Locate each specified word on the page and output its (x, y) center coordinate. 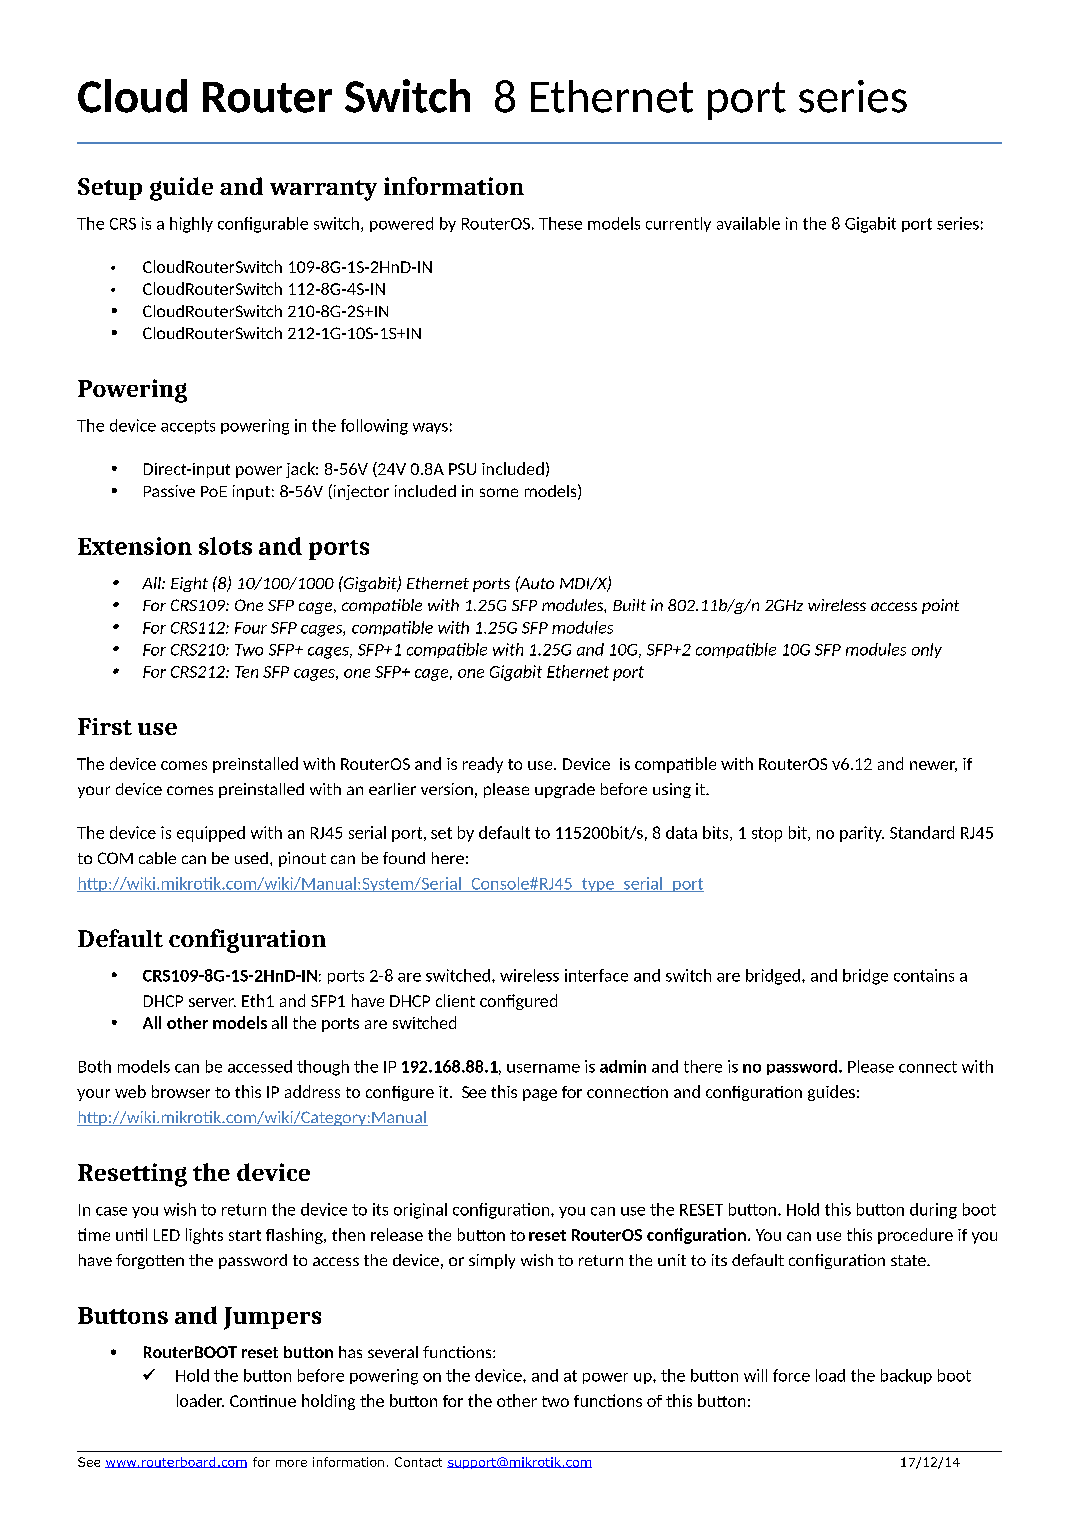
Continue (263, 1401)
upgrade (565, 790)
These (560, 223)
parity (862, 834)
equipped (211, 834)
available (748, 223)
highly (191, 225)
